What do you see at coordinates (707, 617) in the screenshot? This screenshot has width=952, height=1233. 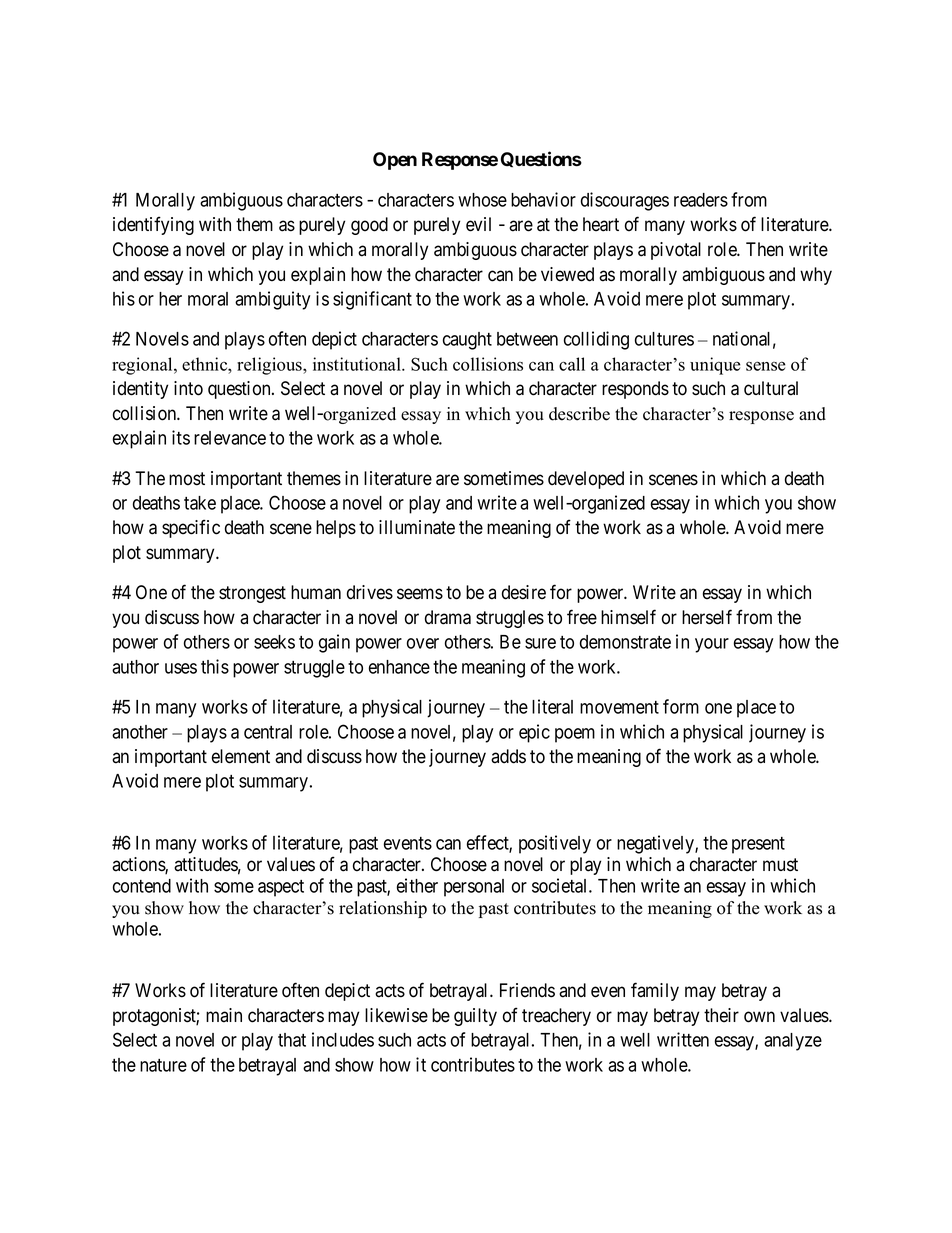 I see `herself` at bounding box center [707, 617].
